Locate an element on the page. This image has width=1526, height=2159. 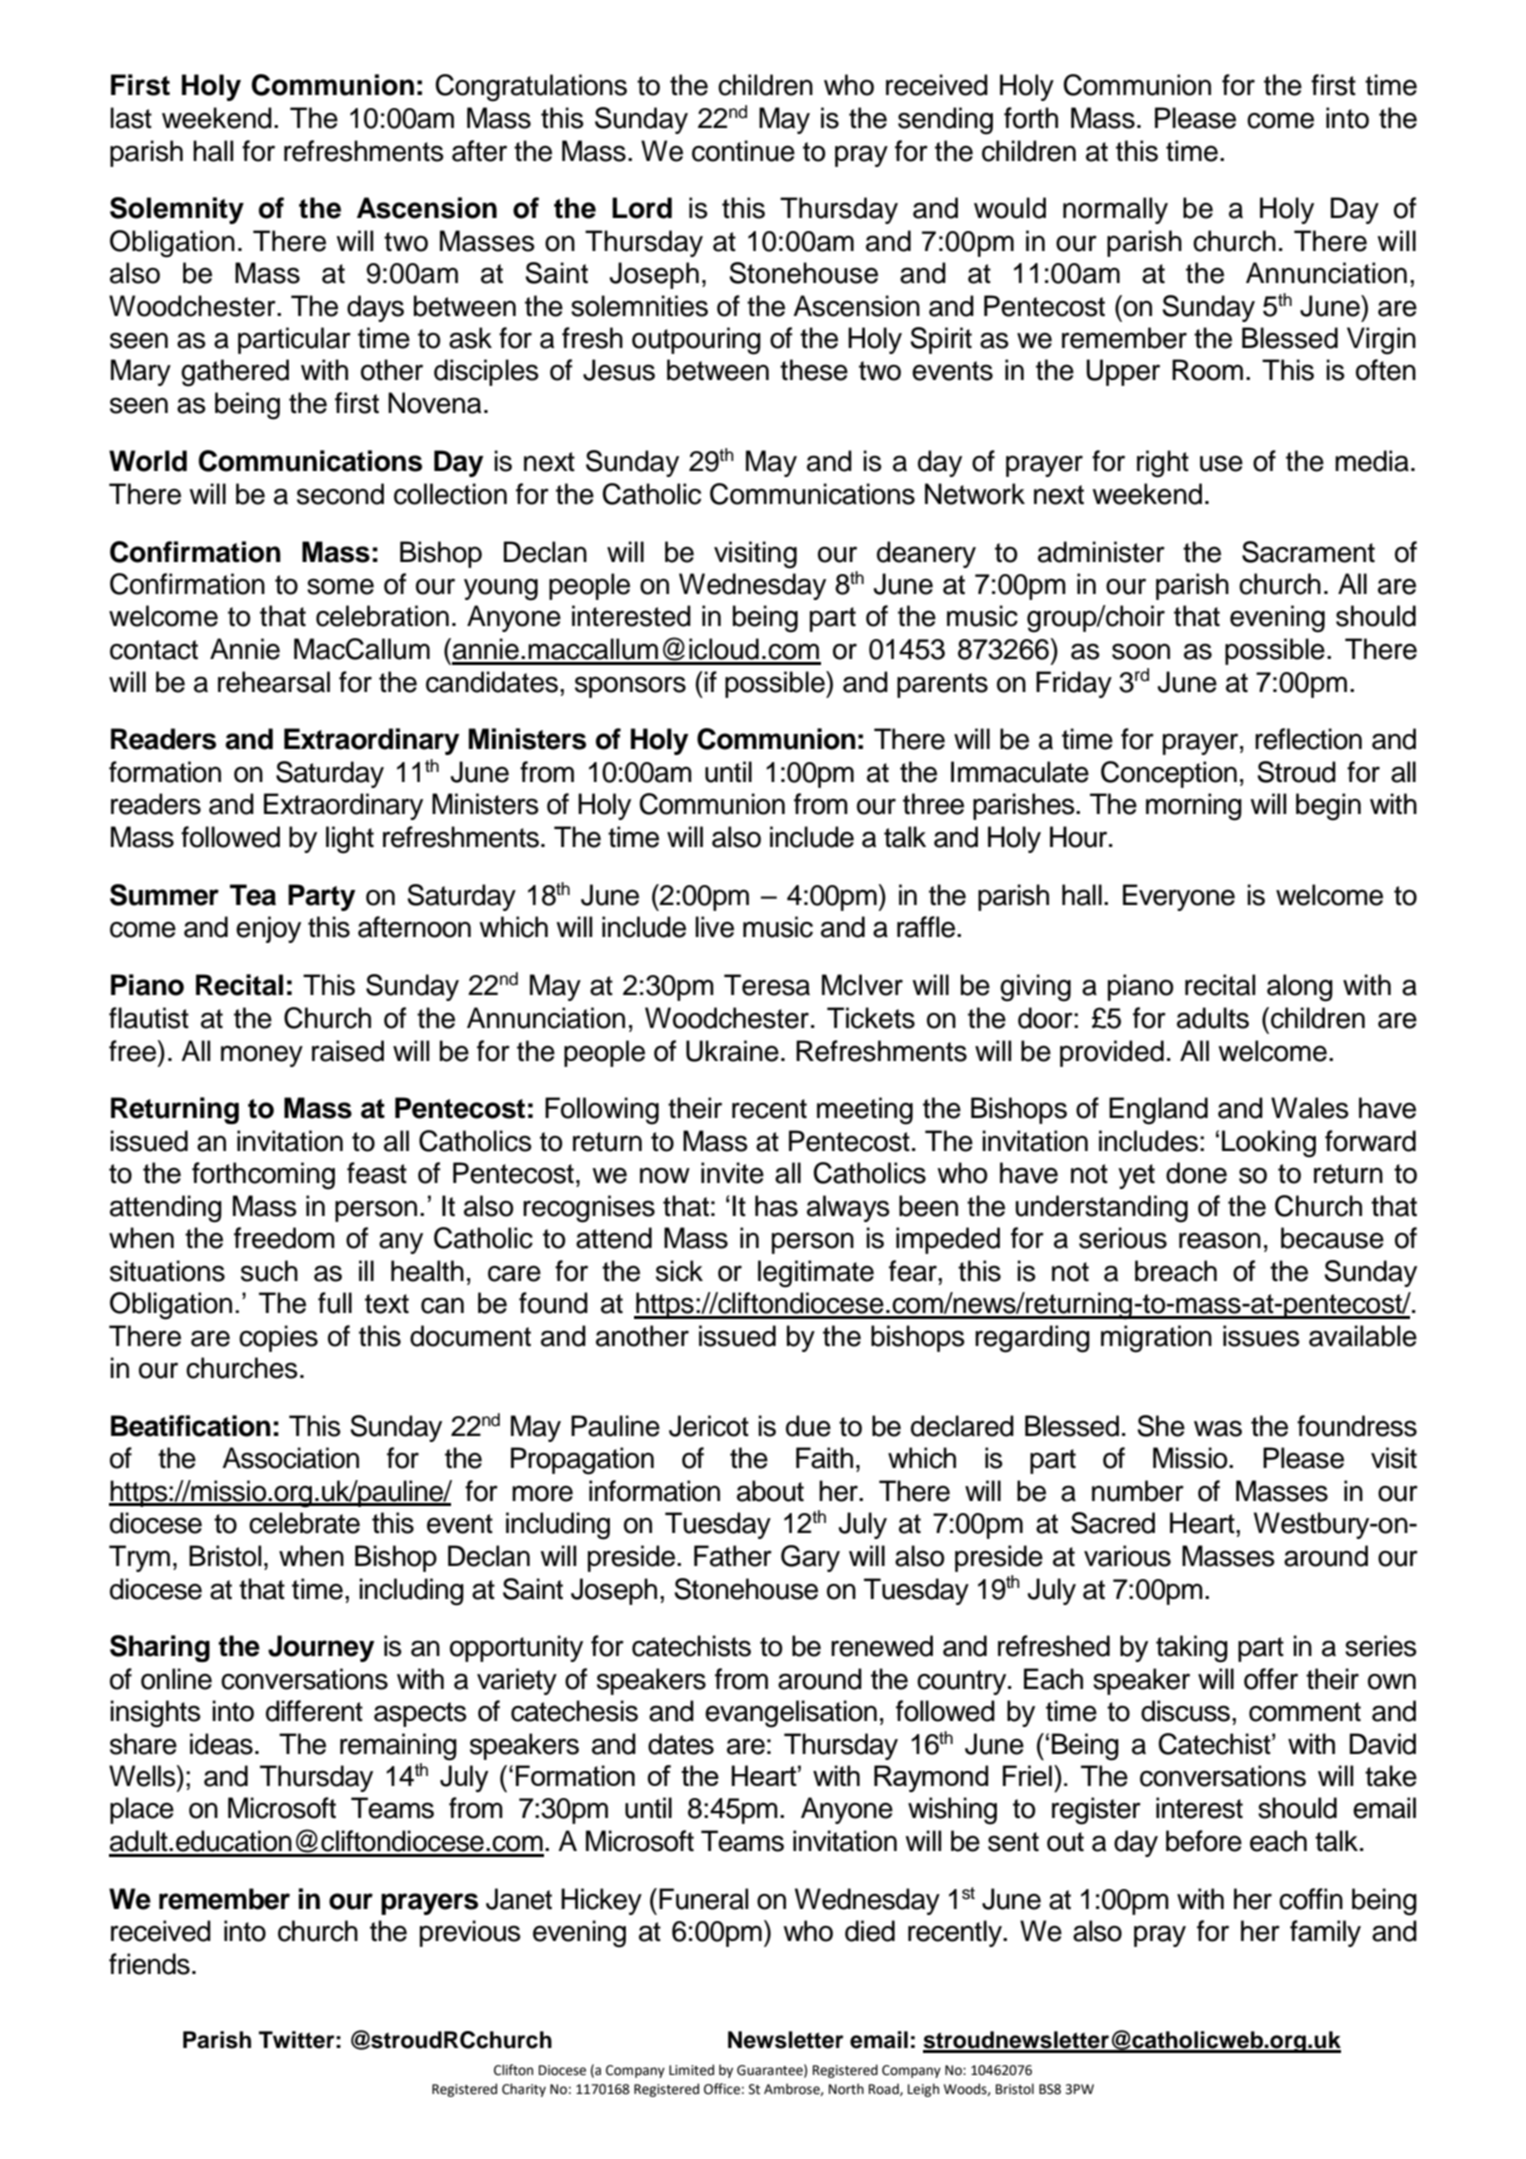
normally is located at coordinates (1115, 210).
